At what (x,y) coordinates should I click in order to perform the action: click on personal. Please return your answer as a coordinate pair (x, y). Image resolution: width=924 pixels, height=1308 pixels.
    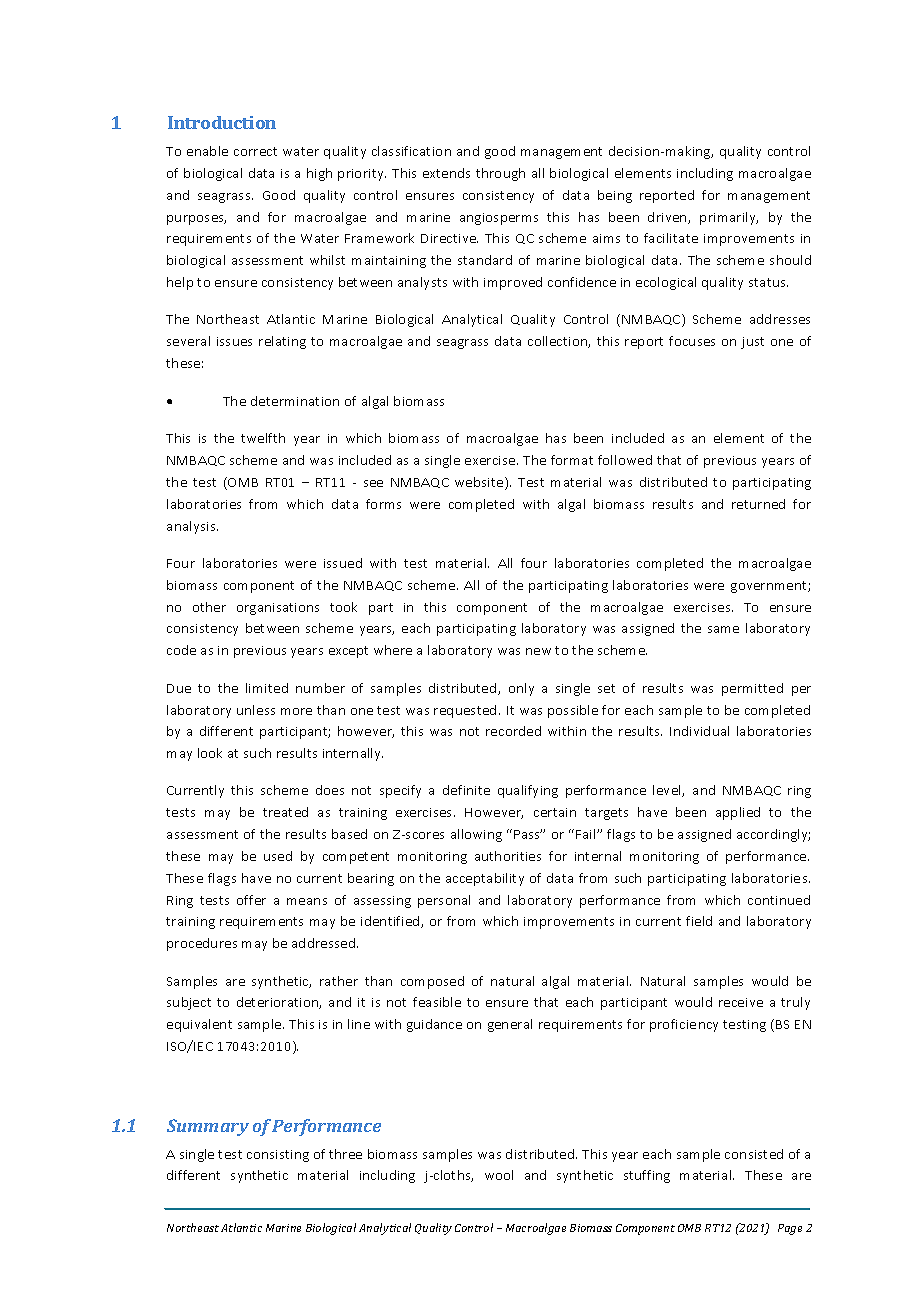
    Looking at the image, I should click on (444, 901).
